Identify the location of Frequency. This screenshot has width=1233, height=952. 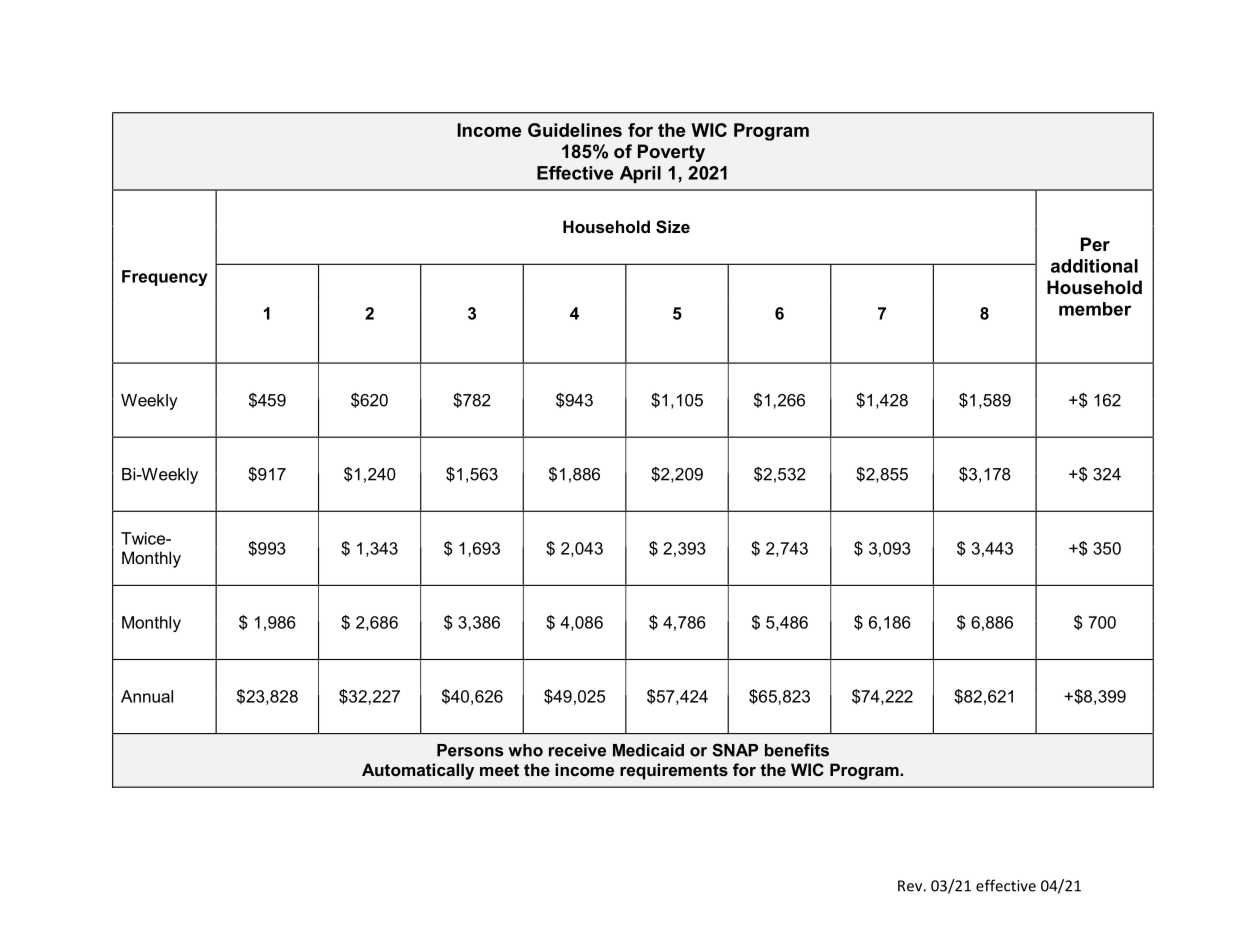
(165, 278).
